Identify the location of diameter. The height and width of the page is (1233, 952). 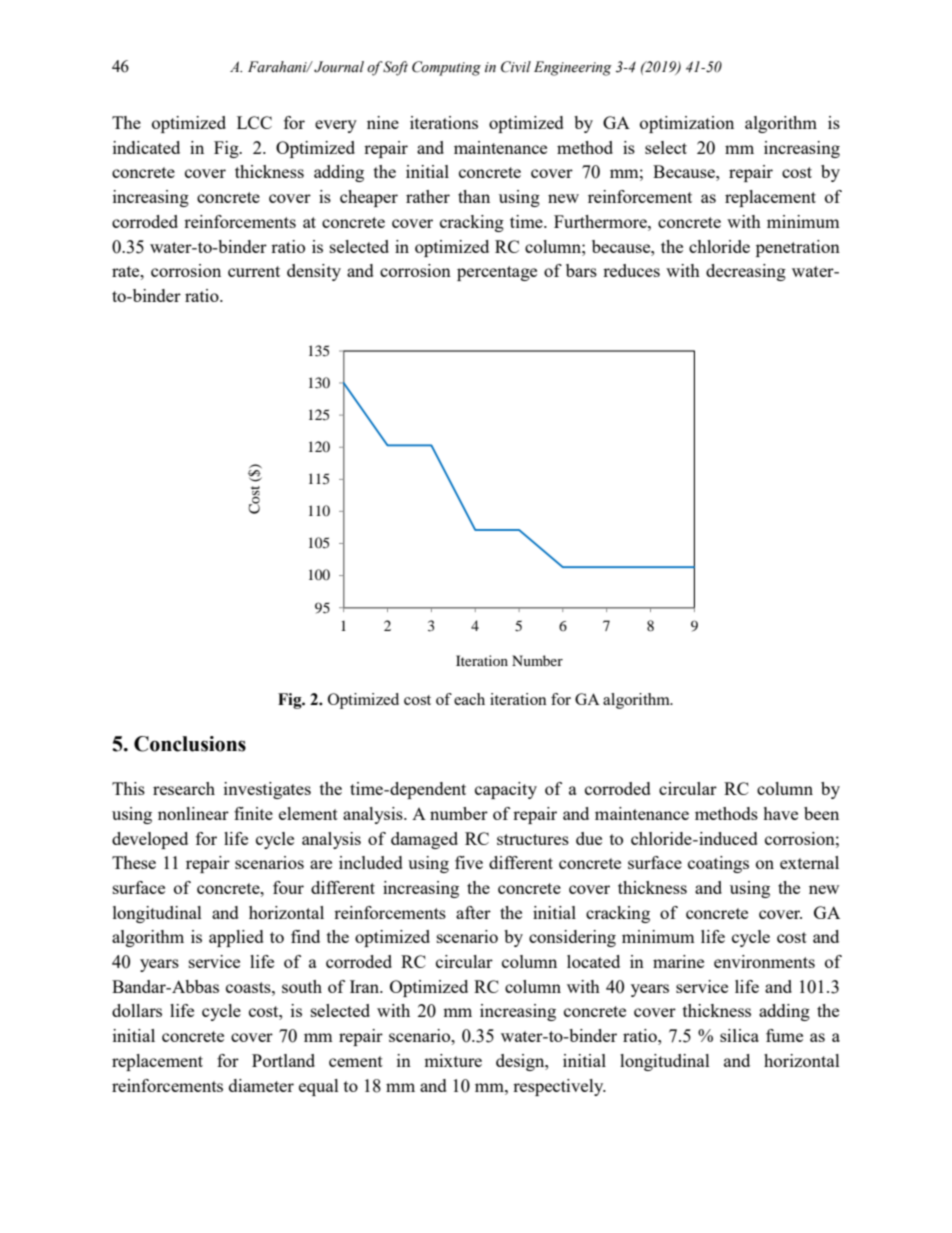
(261, 1085).
